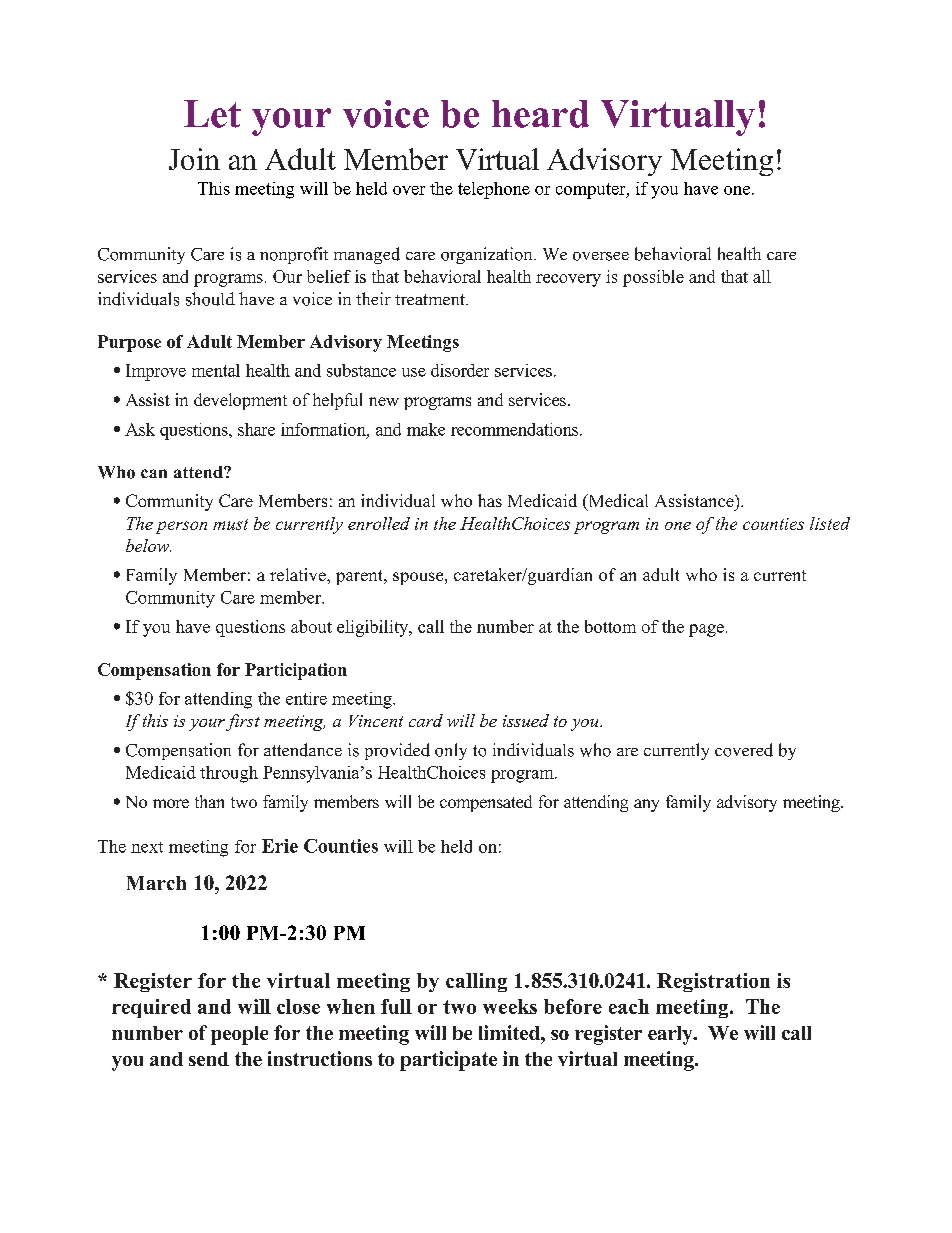  I want to click on parent, so click(360, 577).
